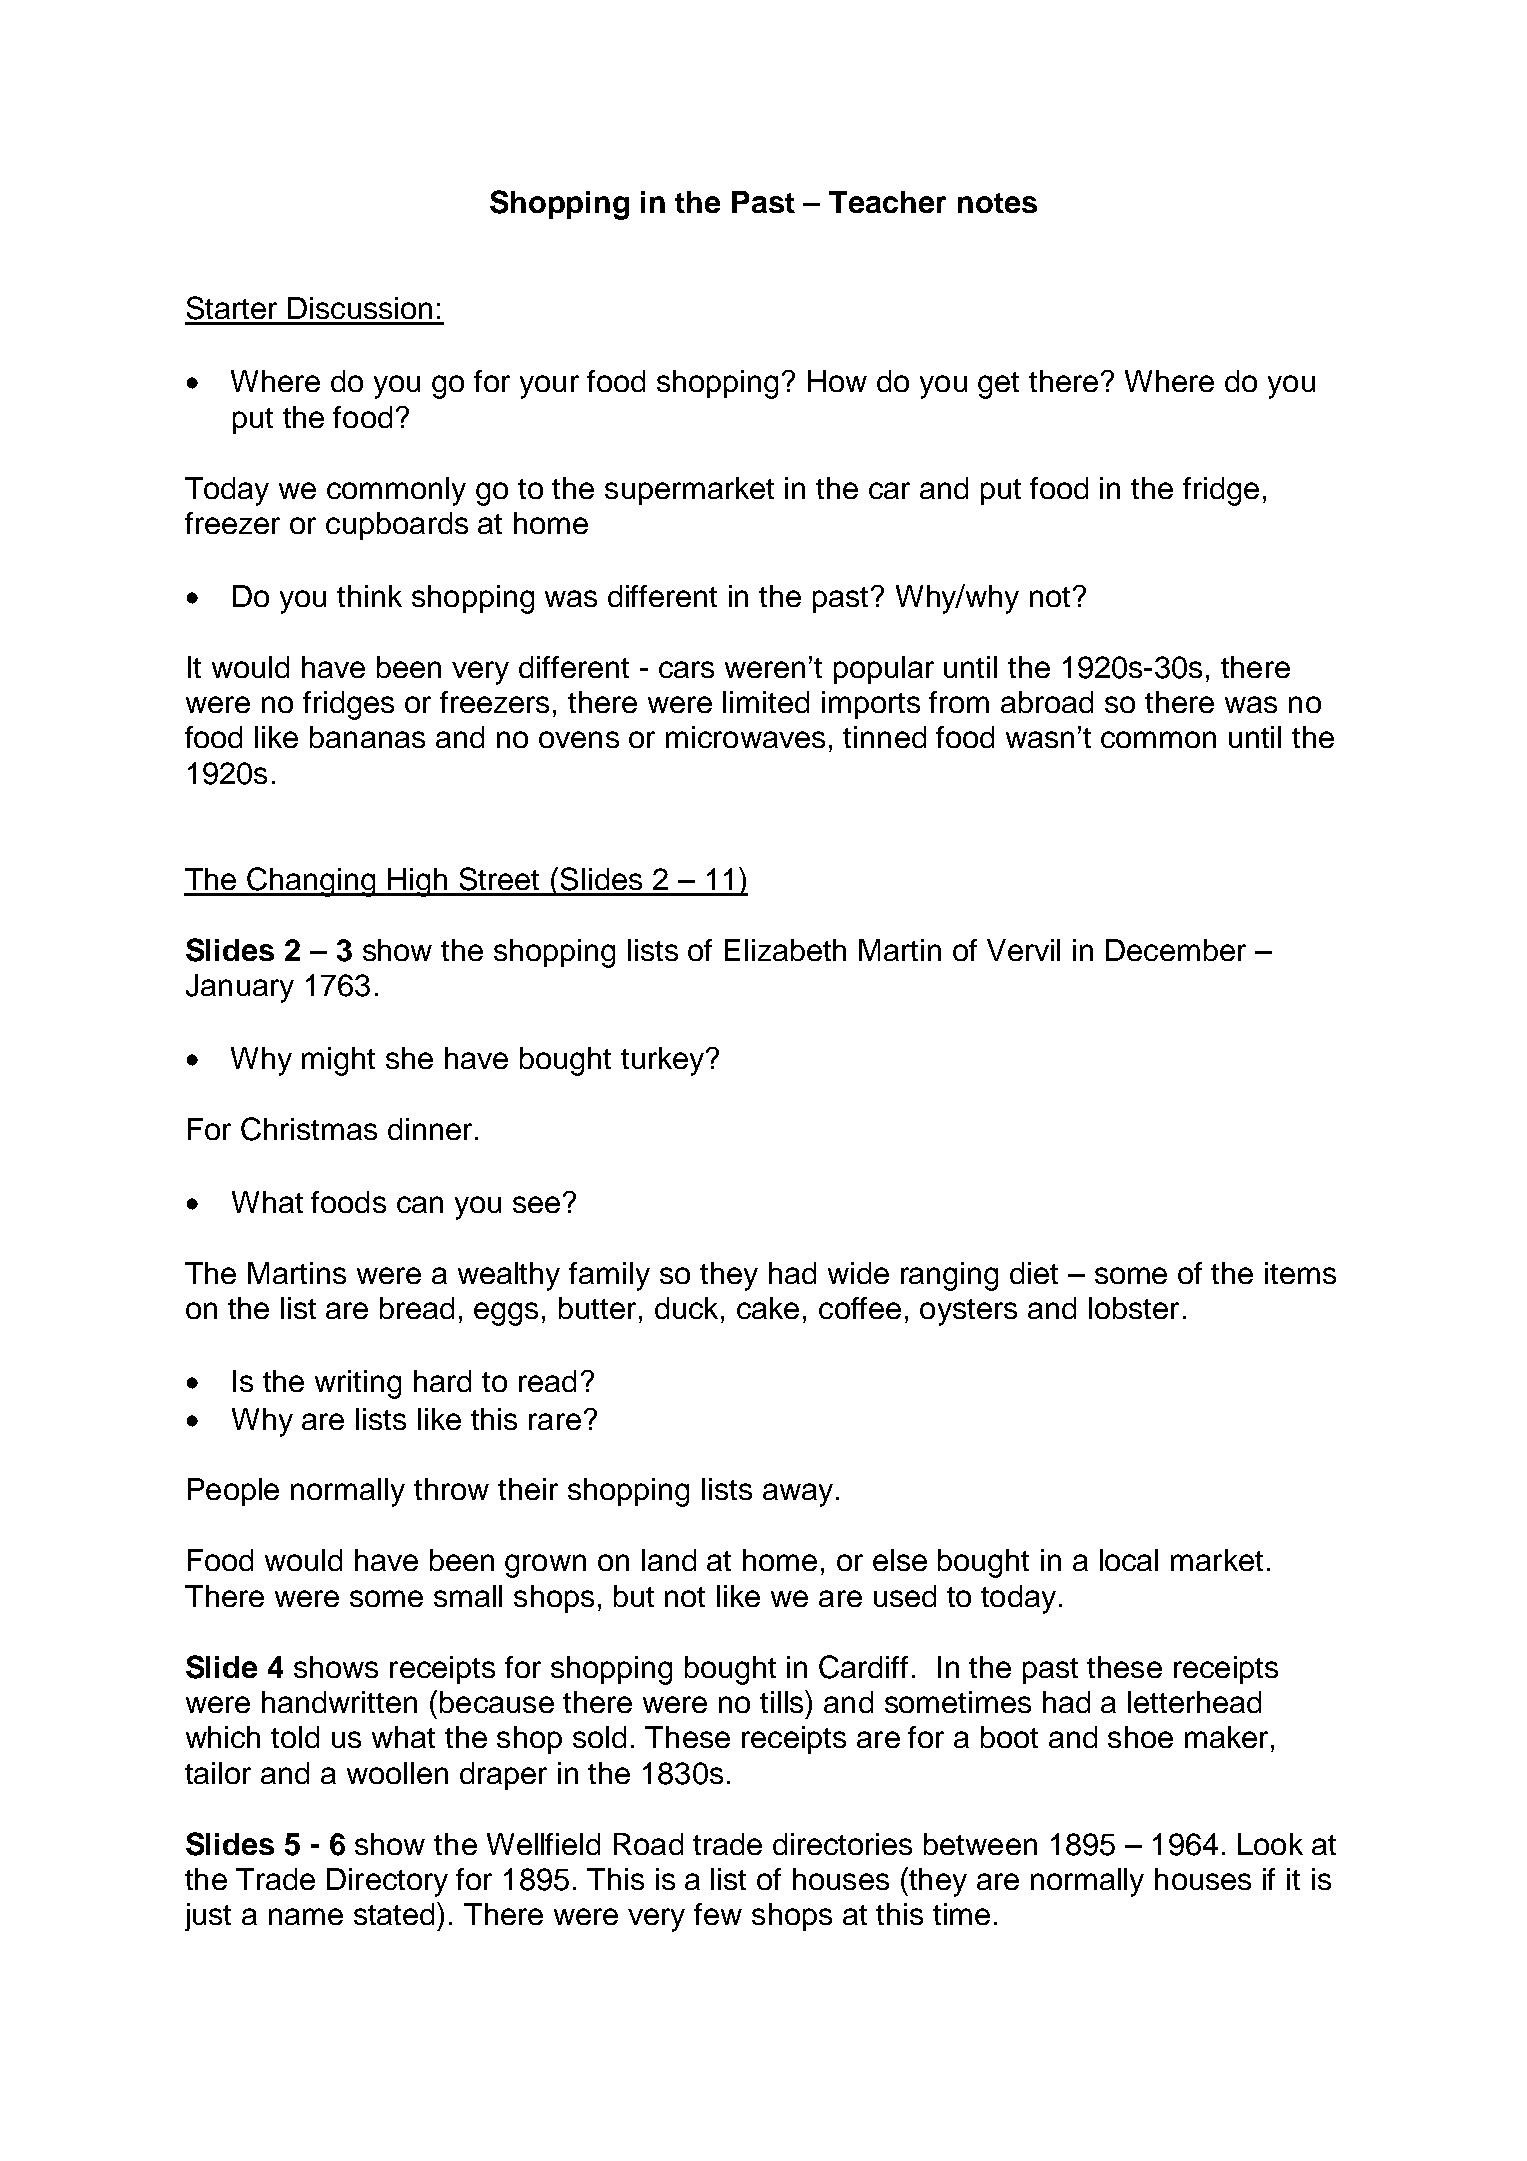 The width and height of the screenshot is (1527, 2161). I want to click on December, so click(1176, 950).
